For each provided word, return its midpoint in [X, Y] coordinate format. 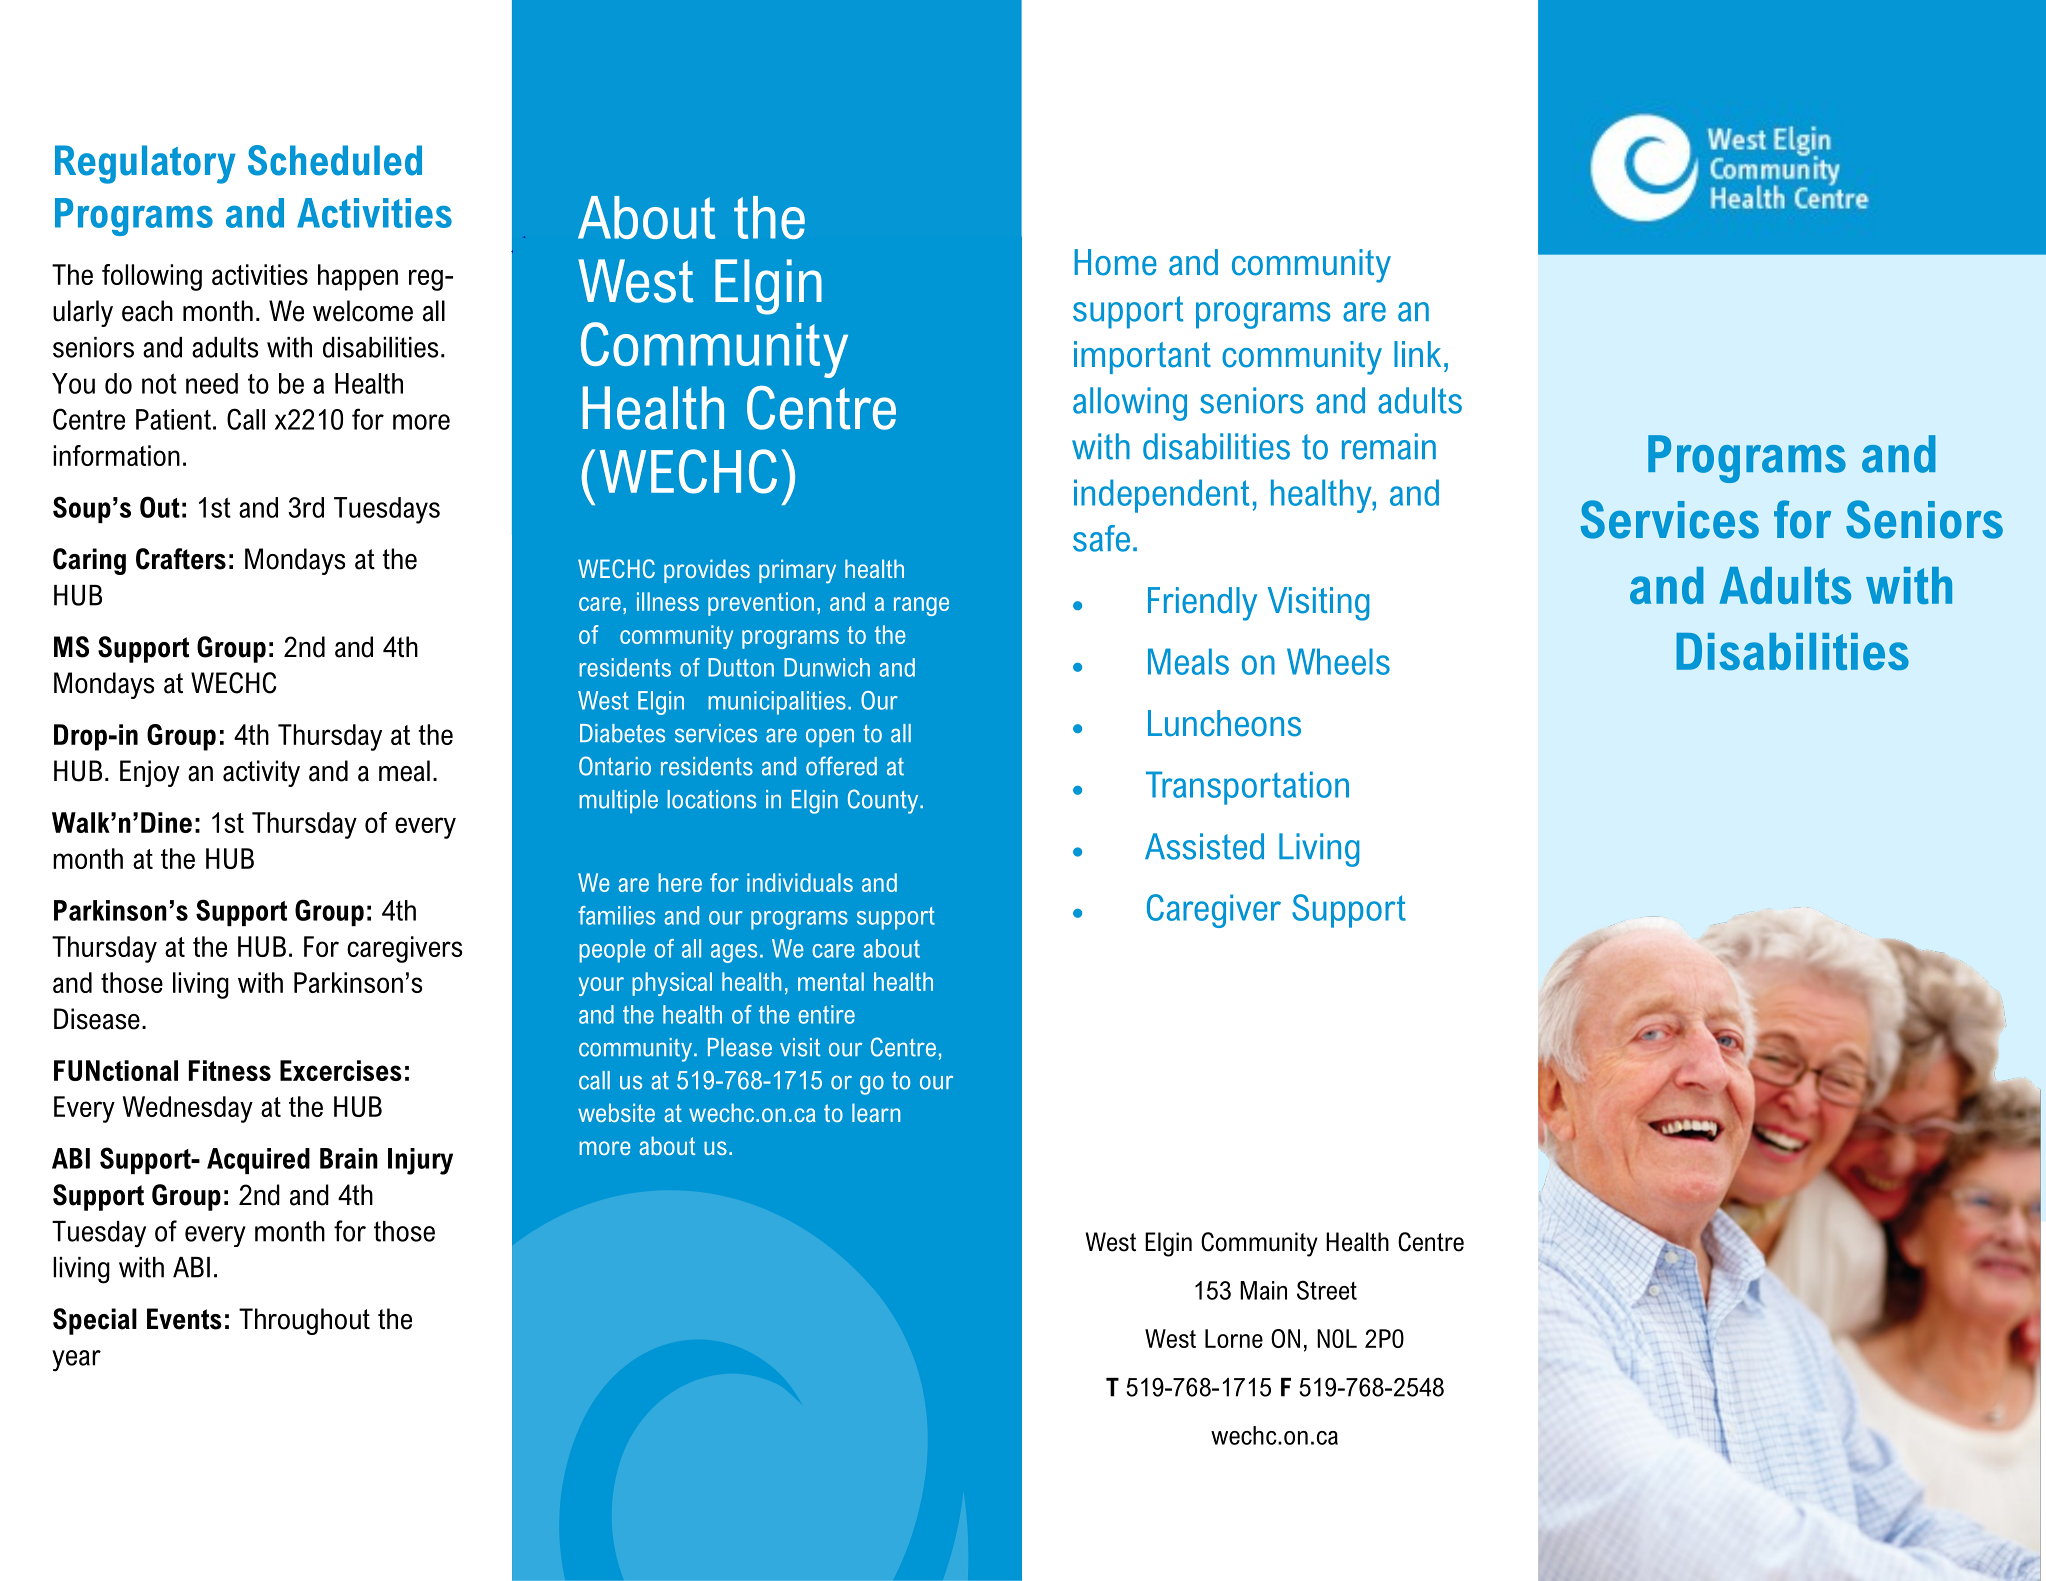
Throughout [304, 1321]
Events [184, 1319]
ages [734, 953]
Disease [97, 1019]
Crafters [181, 559]
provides [707, 571]
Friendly [1202, 604]
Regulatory [145, 164]
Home [1115, 262]
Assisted [1204, 846]
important [1142, 357]
